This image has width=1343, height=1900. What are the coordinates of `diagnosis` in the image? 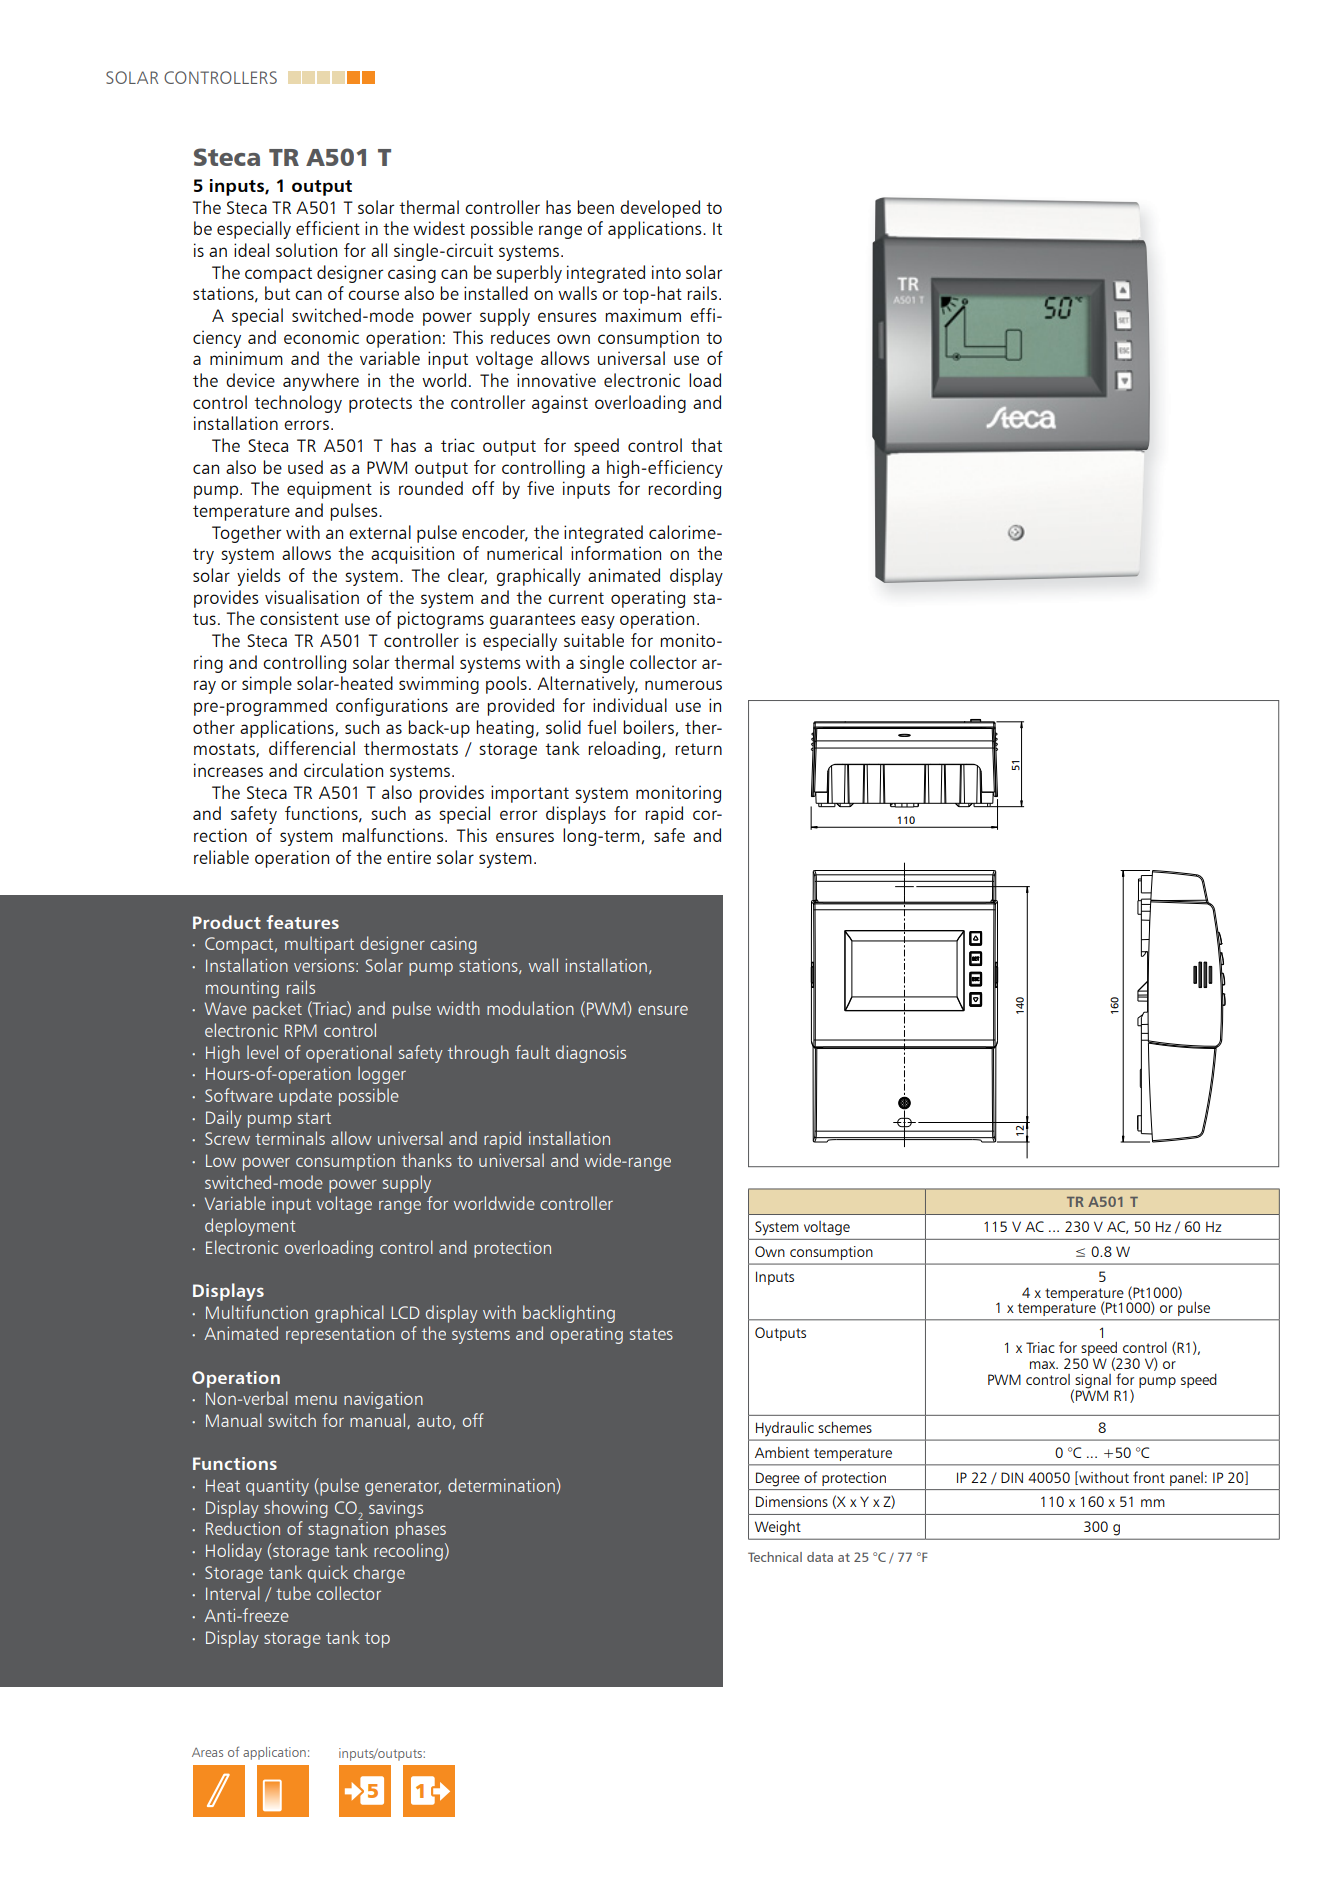 It's located at (591, 1054).
